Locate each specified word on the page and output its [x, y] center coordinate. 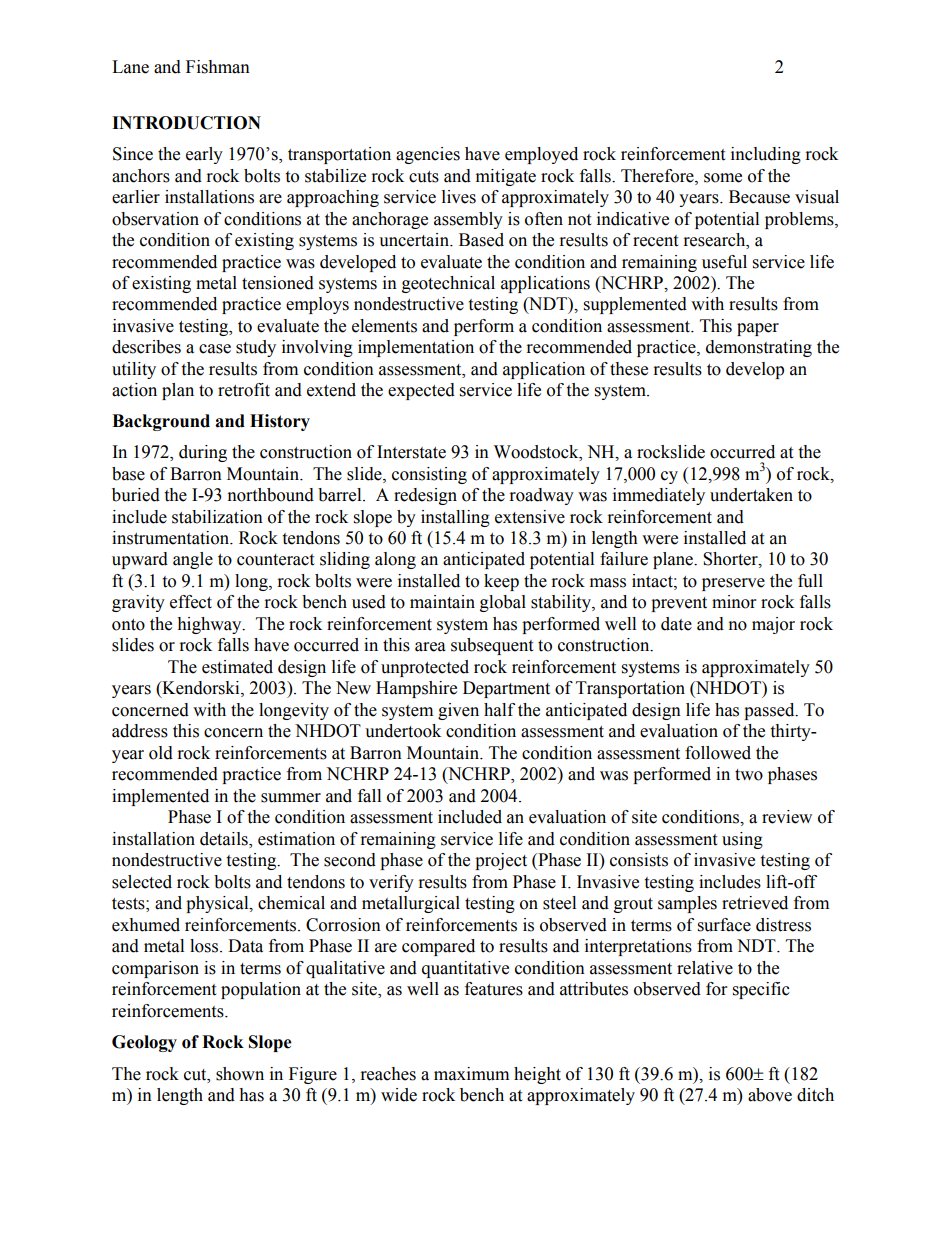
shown [240, 1074]
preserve [733, 584]
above [770, 1095]
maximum [471, 1074]
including [766, 155]
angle [193, 560]
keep [501, 582]
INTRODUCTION [186, 123]
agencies [428, 155]
